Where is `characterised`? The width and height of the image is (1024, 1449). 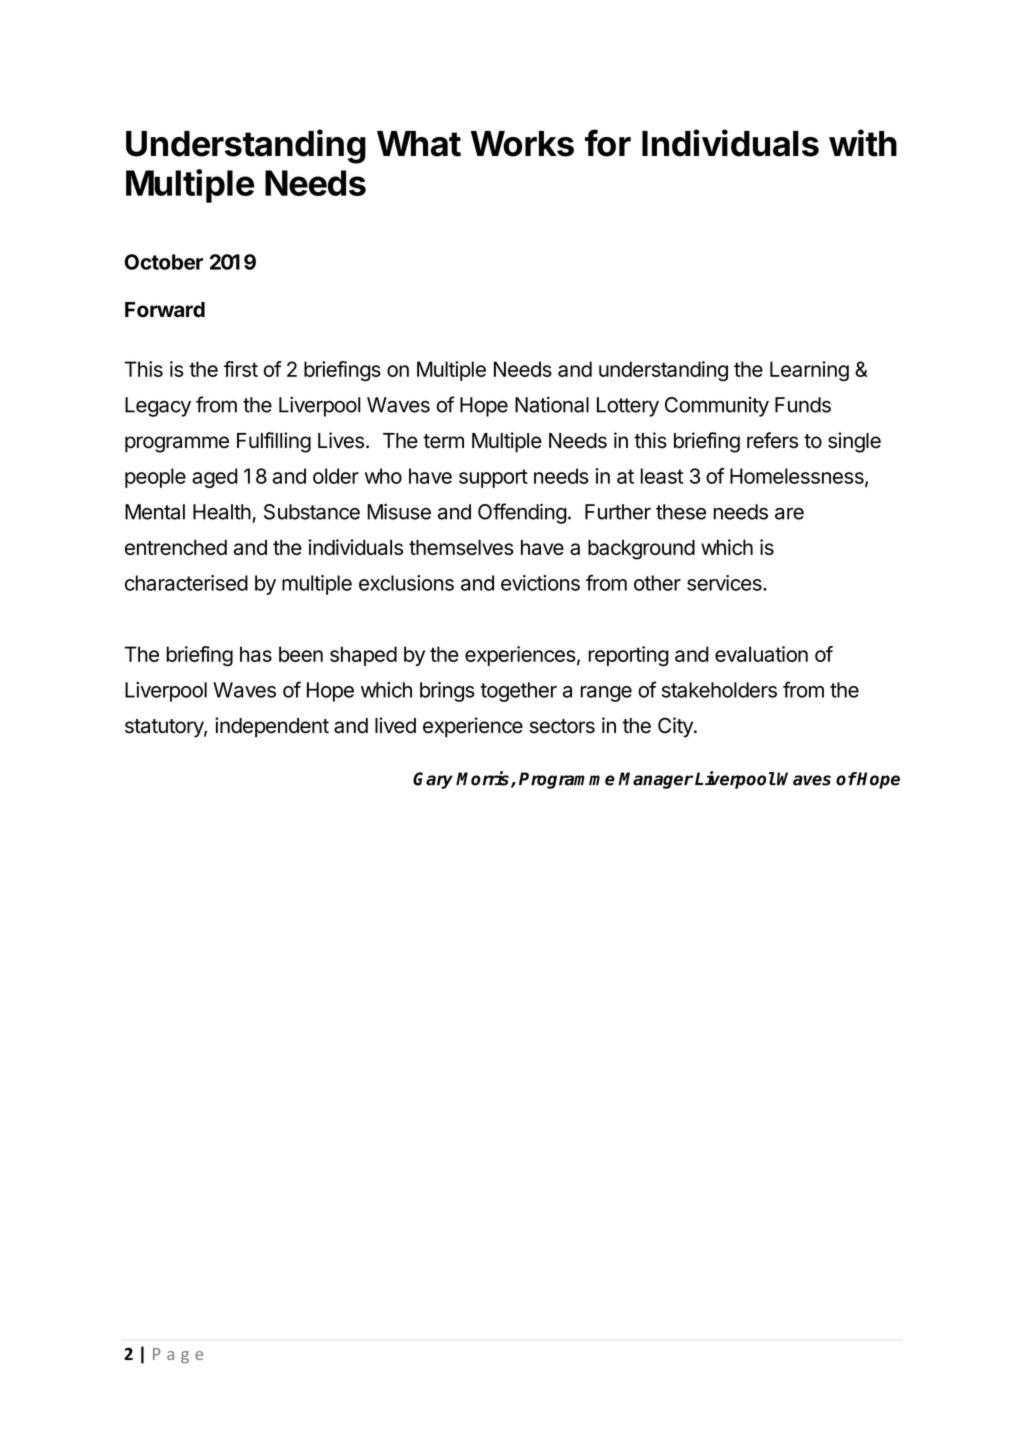 characterised is located at coordinates (186, 583).
